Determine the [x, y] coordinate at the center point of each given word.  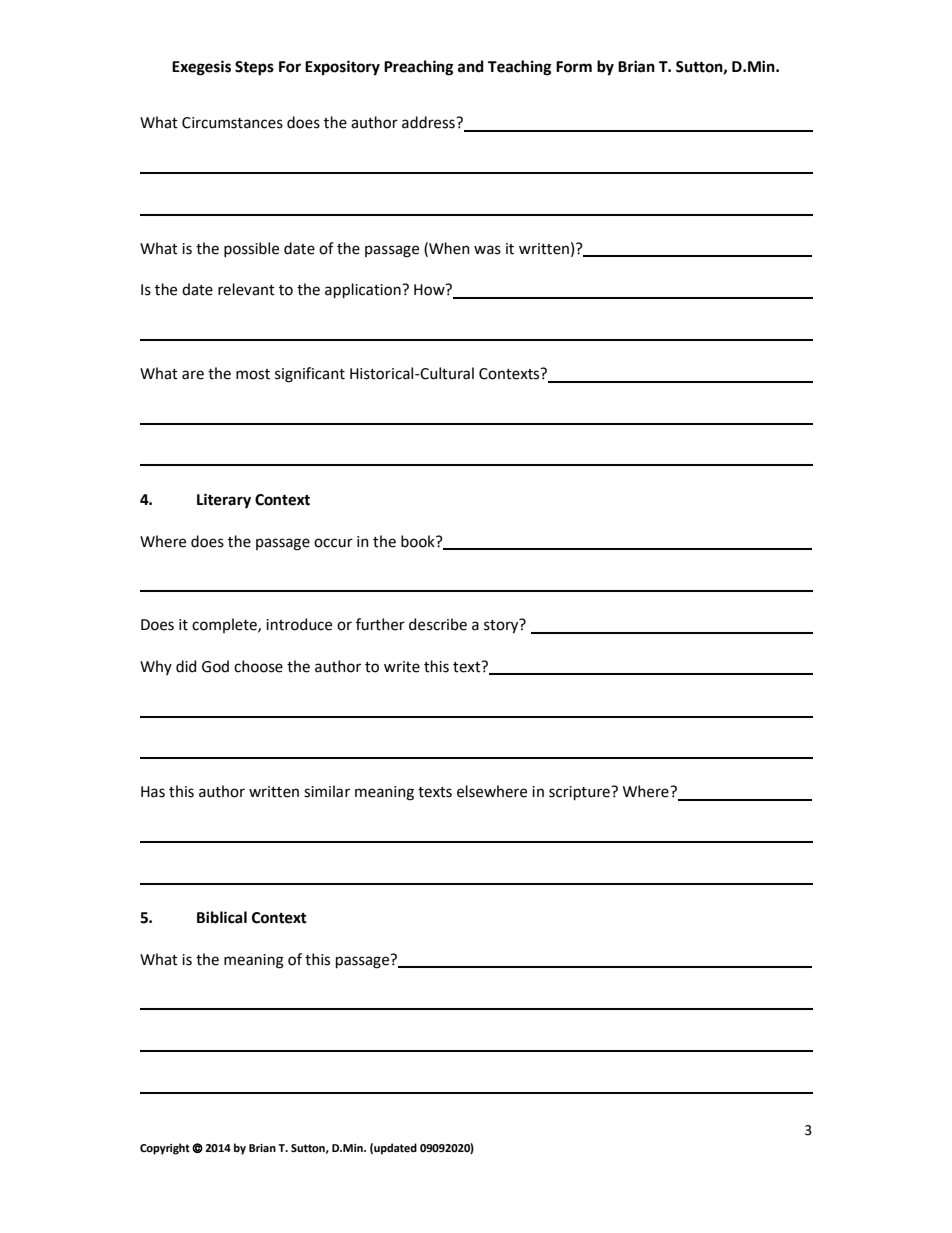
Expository [342, 68]
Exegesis [201, 68]
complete [225, 625]
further [380, 624]
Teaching [519, 68]
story [502, 626]
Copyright [165, 1149]
